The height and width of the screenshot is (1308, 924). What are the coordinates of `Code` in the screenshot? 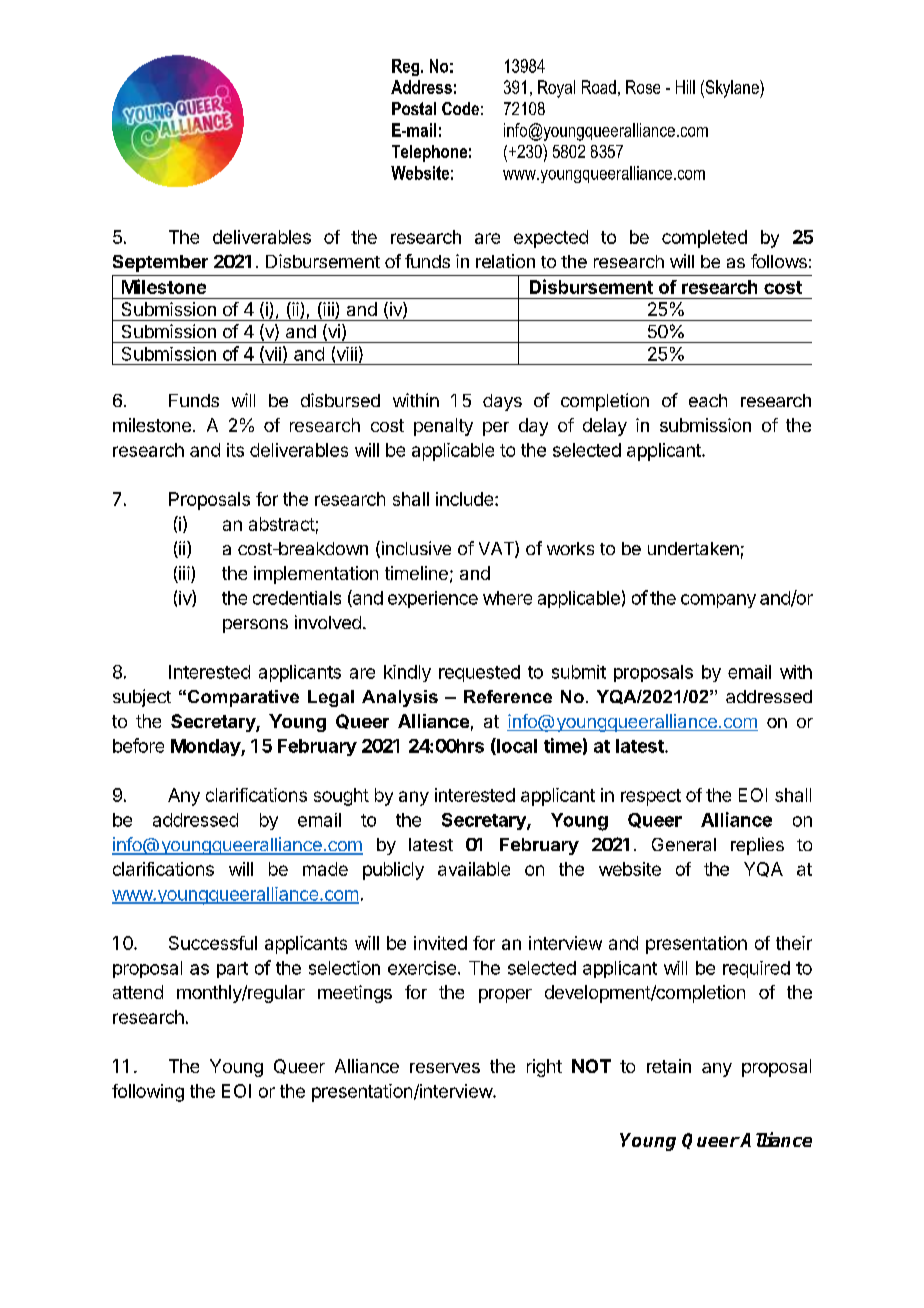 It's located at (460, 108).
